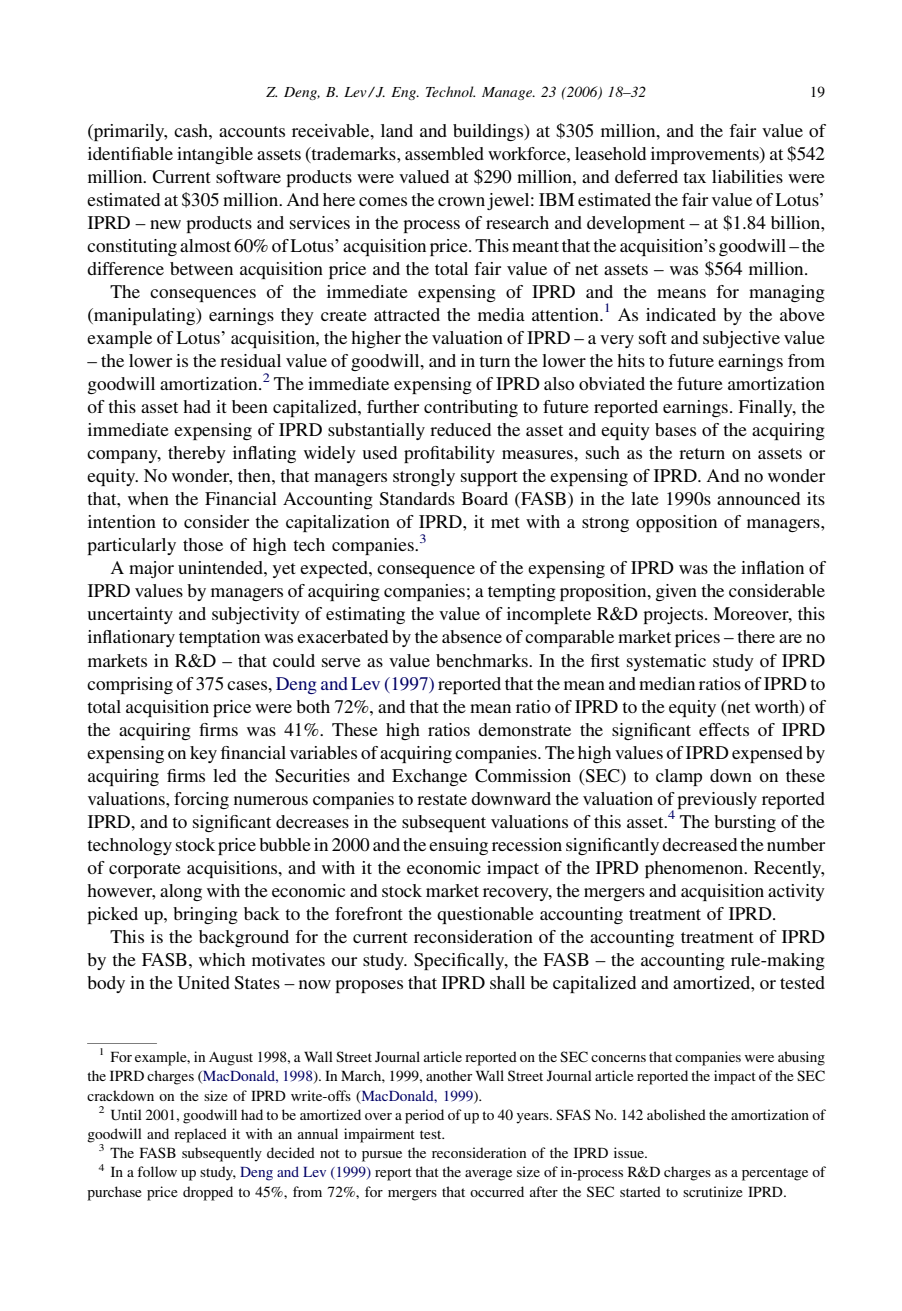 The width and height of the document is (902, 1311). I want to click on when, so click(148, 498).
